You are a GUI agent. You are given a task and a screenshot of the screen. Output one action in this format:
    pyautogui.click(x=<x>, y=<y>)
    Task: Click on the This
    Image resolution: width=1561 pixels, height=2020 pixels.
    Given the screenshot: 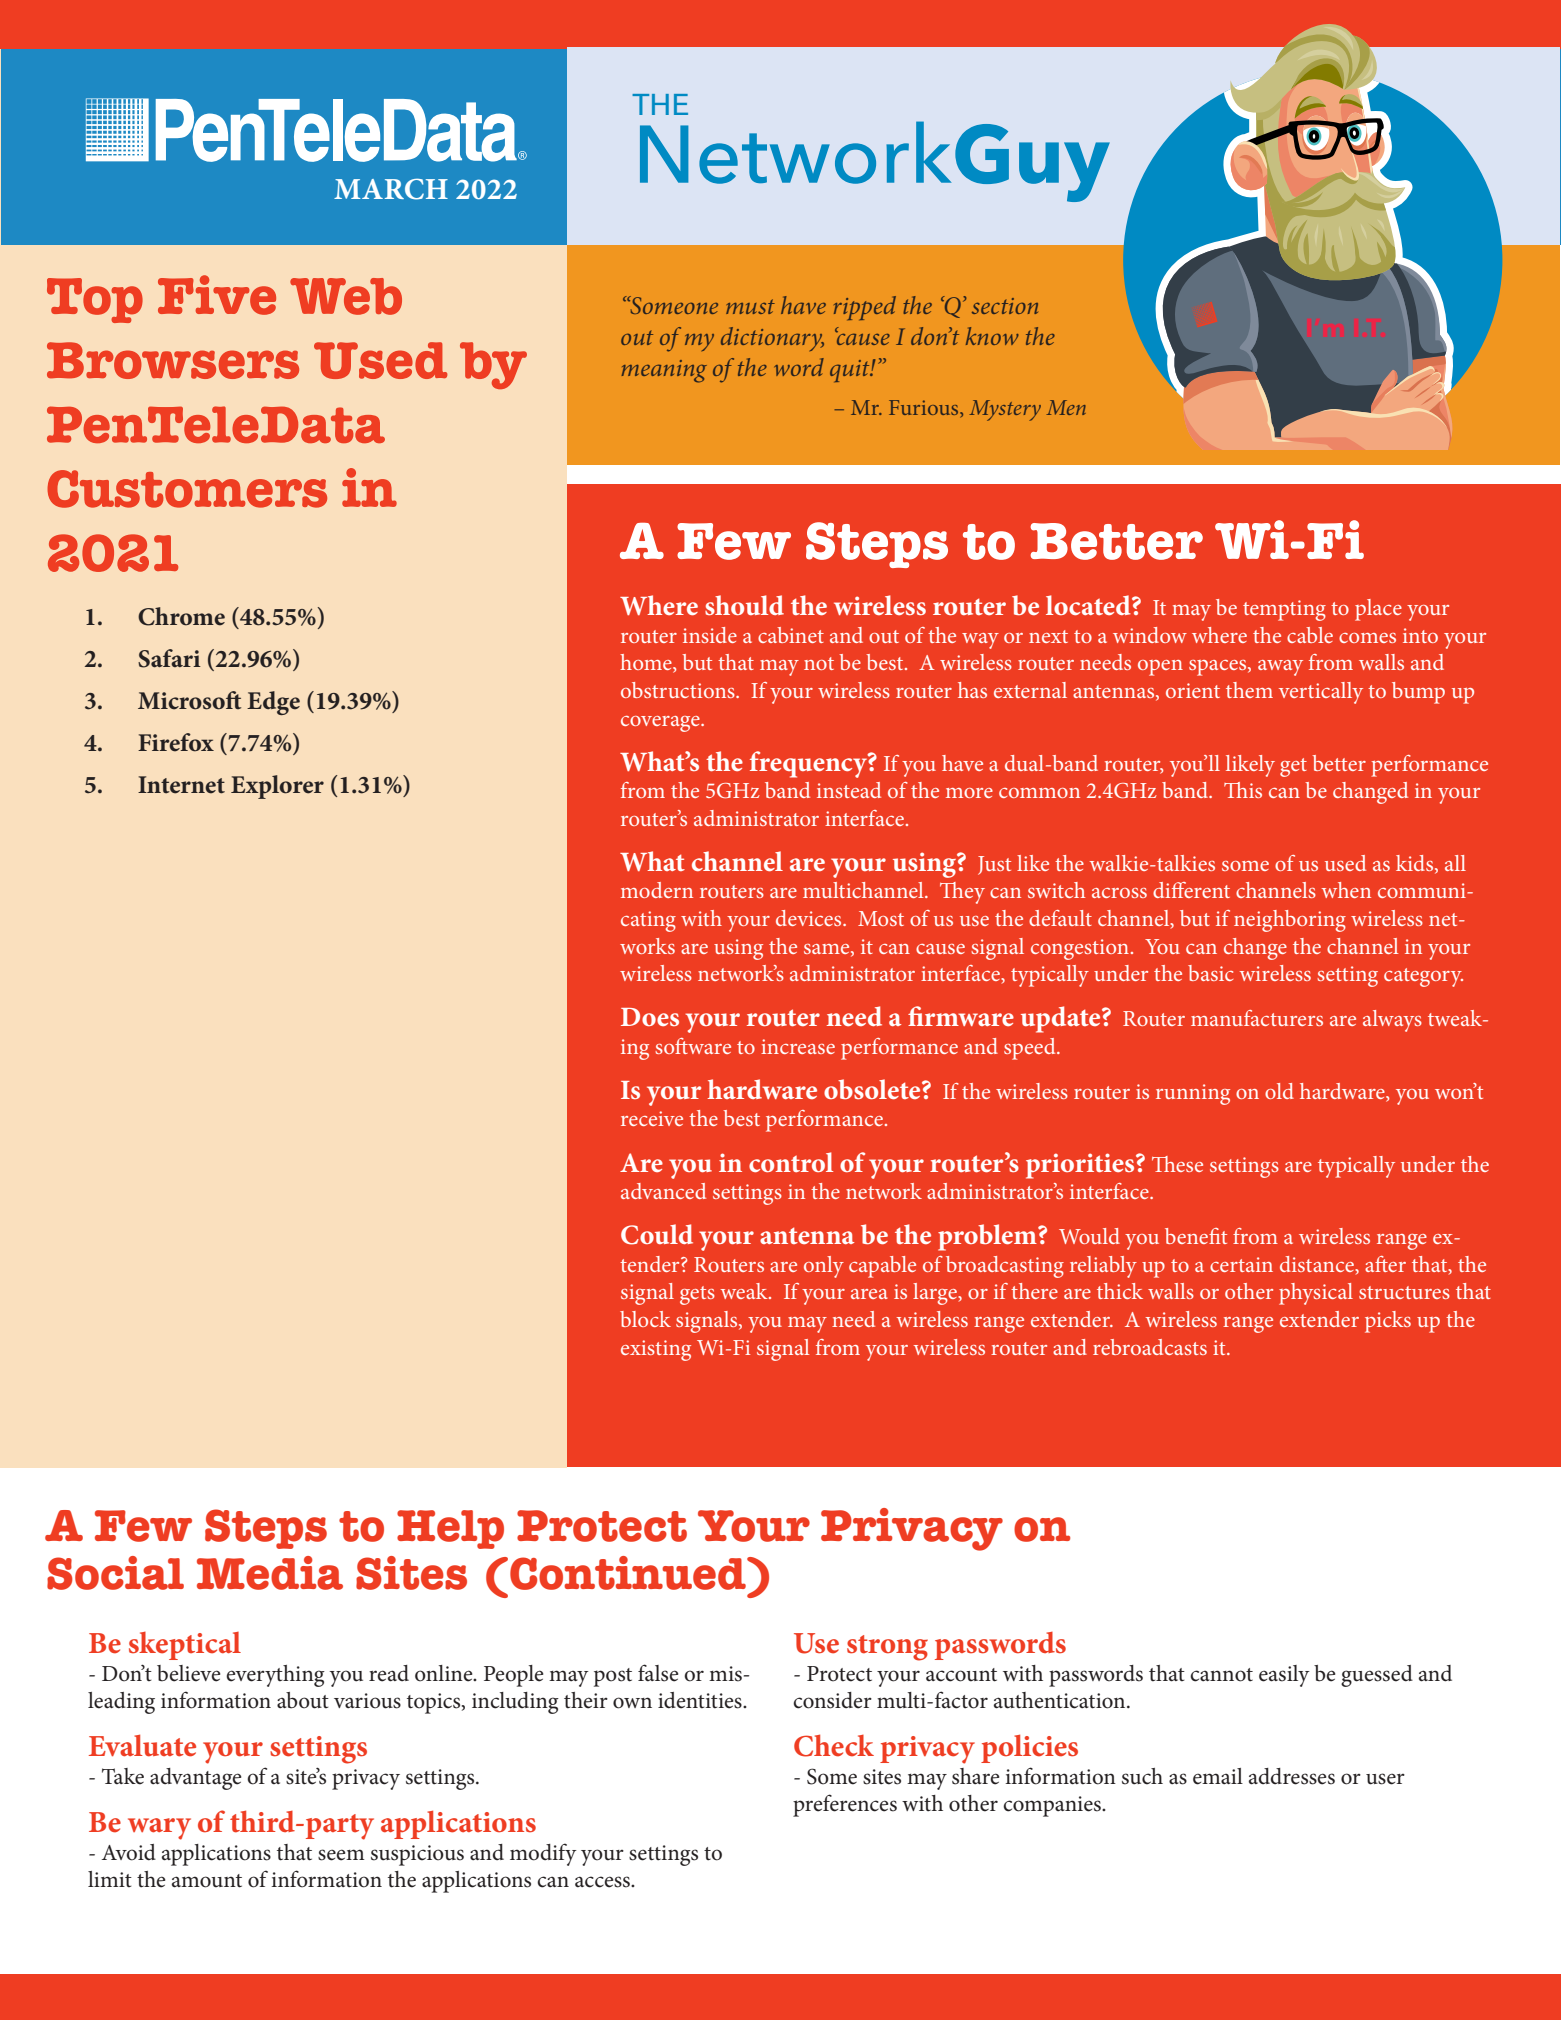 What is the action you would take?
    pyautogui.click(x=1243, y=790)
